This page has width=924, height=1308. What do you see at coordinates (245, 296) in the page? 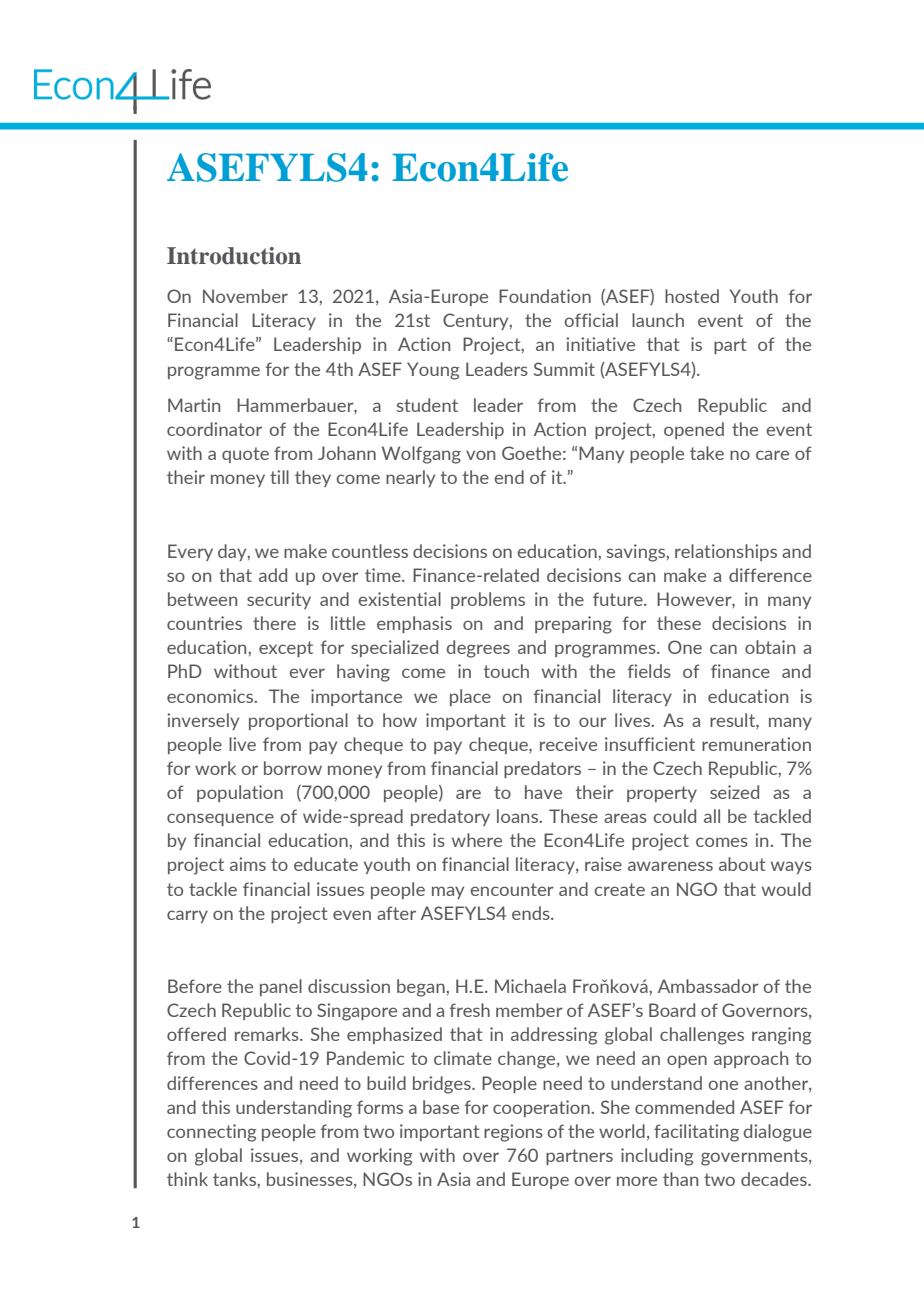
I see `November` at bounding box center [245, 296].
